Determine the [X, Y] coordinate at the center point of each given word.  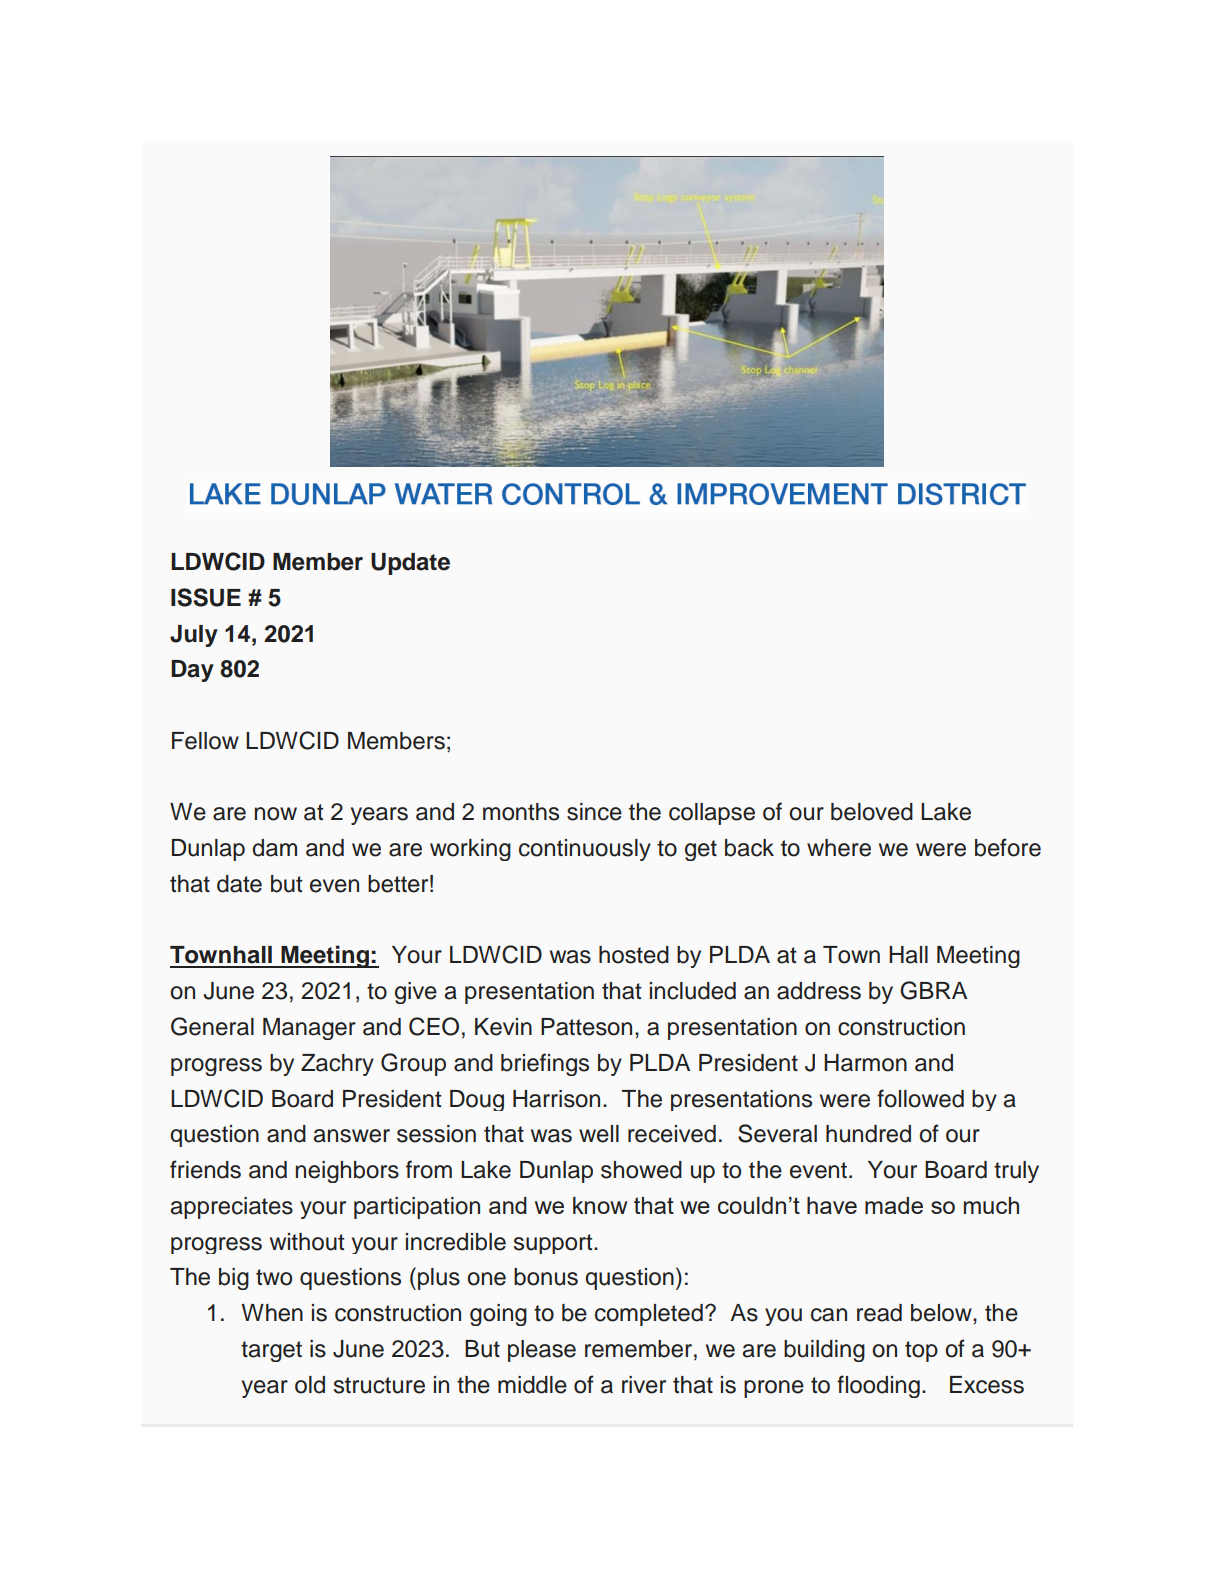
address [819, 991]
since [594, 812]
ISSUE [206, 597]
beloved [872, 812]
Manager [309, 1029]
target [271, 1351]
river [644, 1385]
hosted [634, 955]
